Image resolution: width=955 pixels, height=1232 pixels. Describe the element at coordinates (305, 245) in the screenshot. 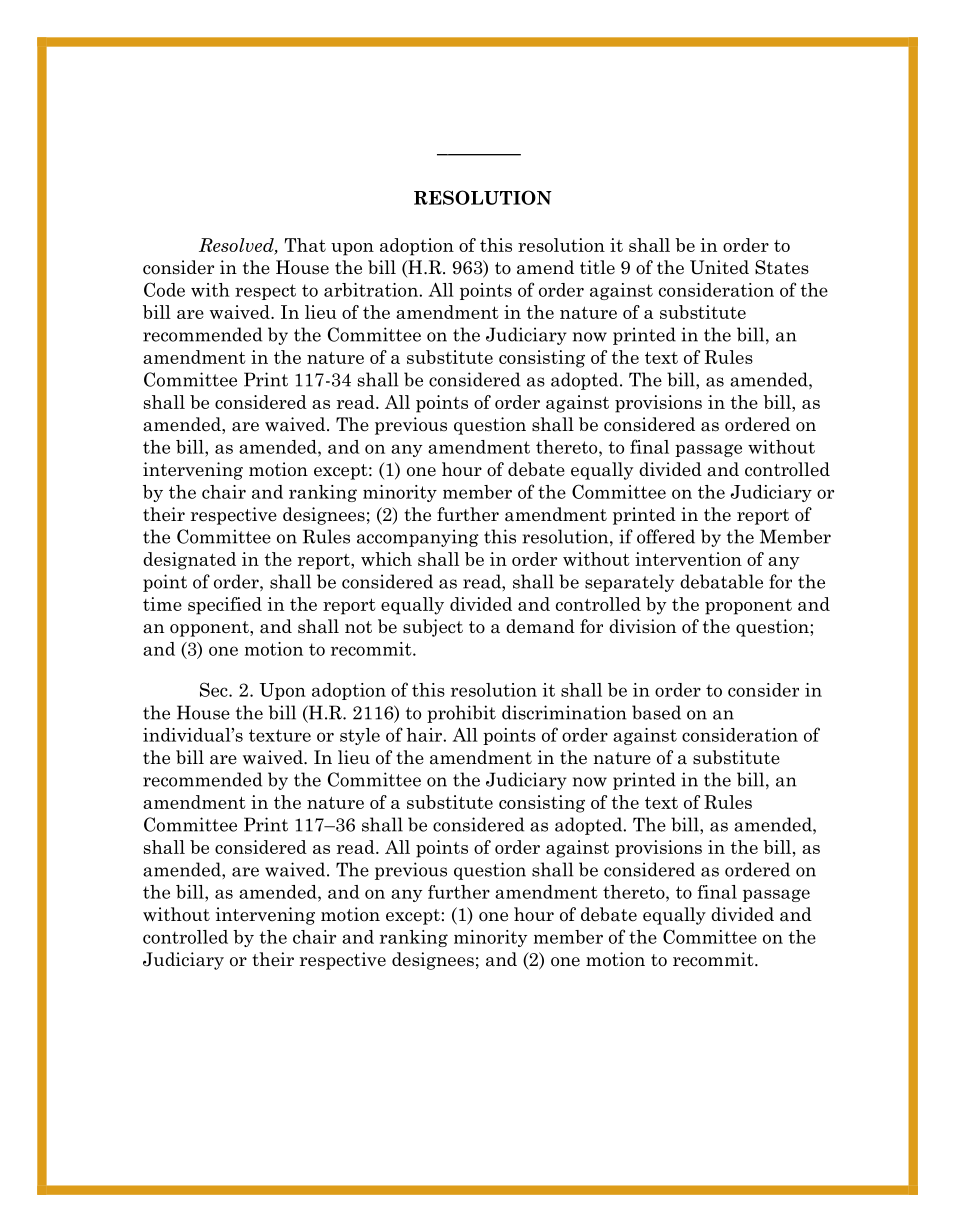

I see `That` at that location.
